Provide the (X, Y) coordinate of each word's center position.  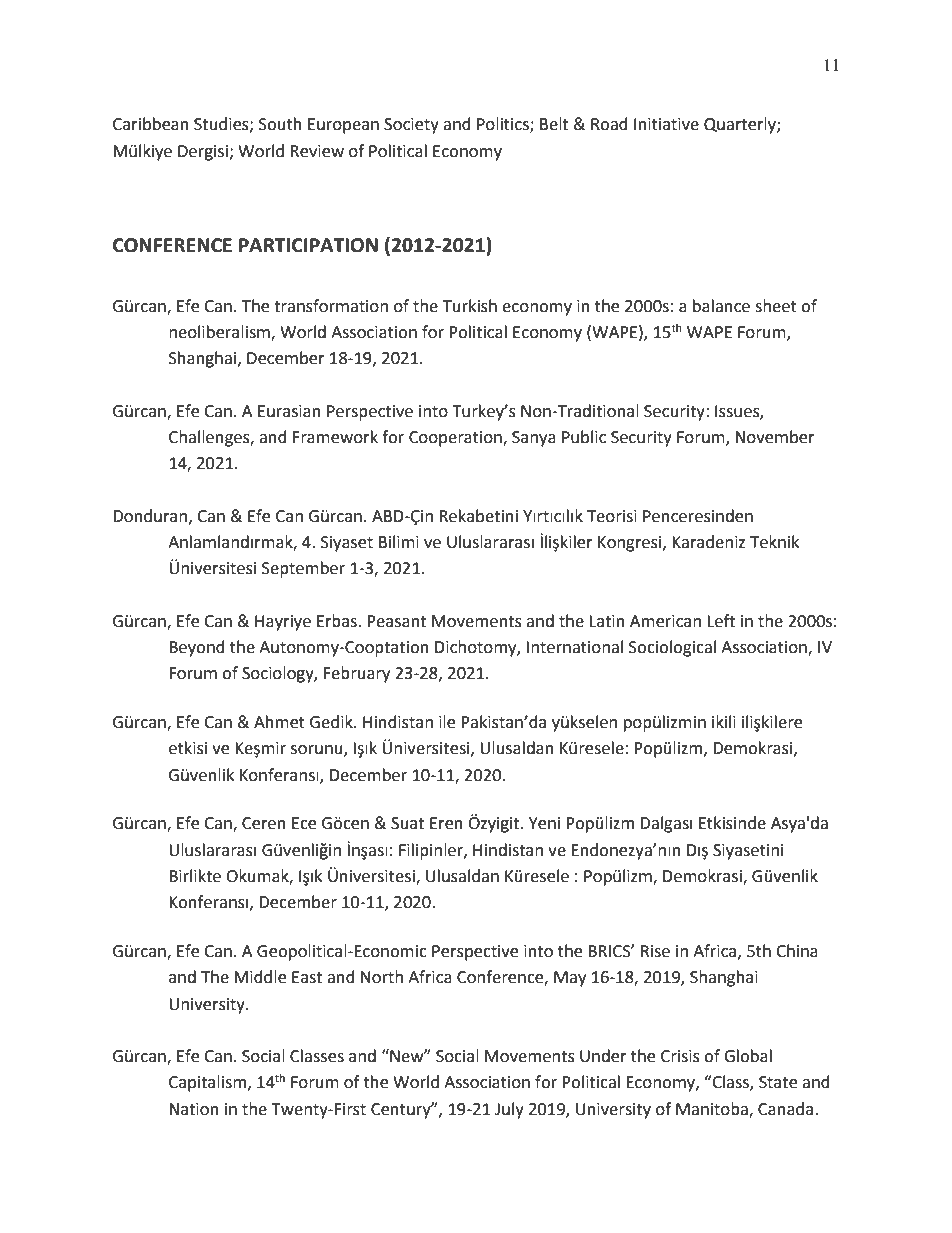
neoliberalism (220, 333)
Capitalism (207, 1083)
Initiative (666, 124)
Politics (504, 125)
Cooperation (456, 439)
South (280, 124)
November (775, 437)
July (509, 1110)
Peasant (396, 621)
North (382, 977)
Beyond (197, 648)
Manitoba (713, 1109)
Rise (655, 951)
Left (721, 621)
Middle (260, 977)
